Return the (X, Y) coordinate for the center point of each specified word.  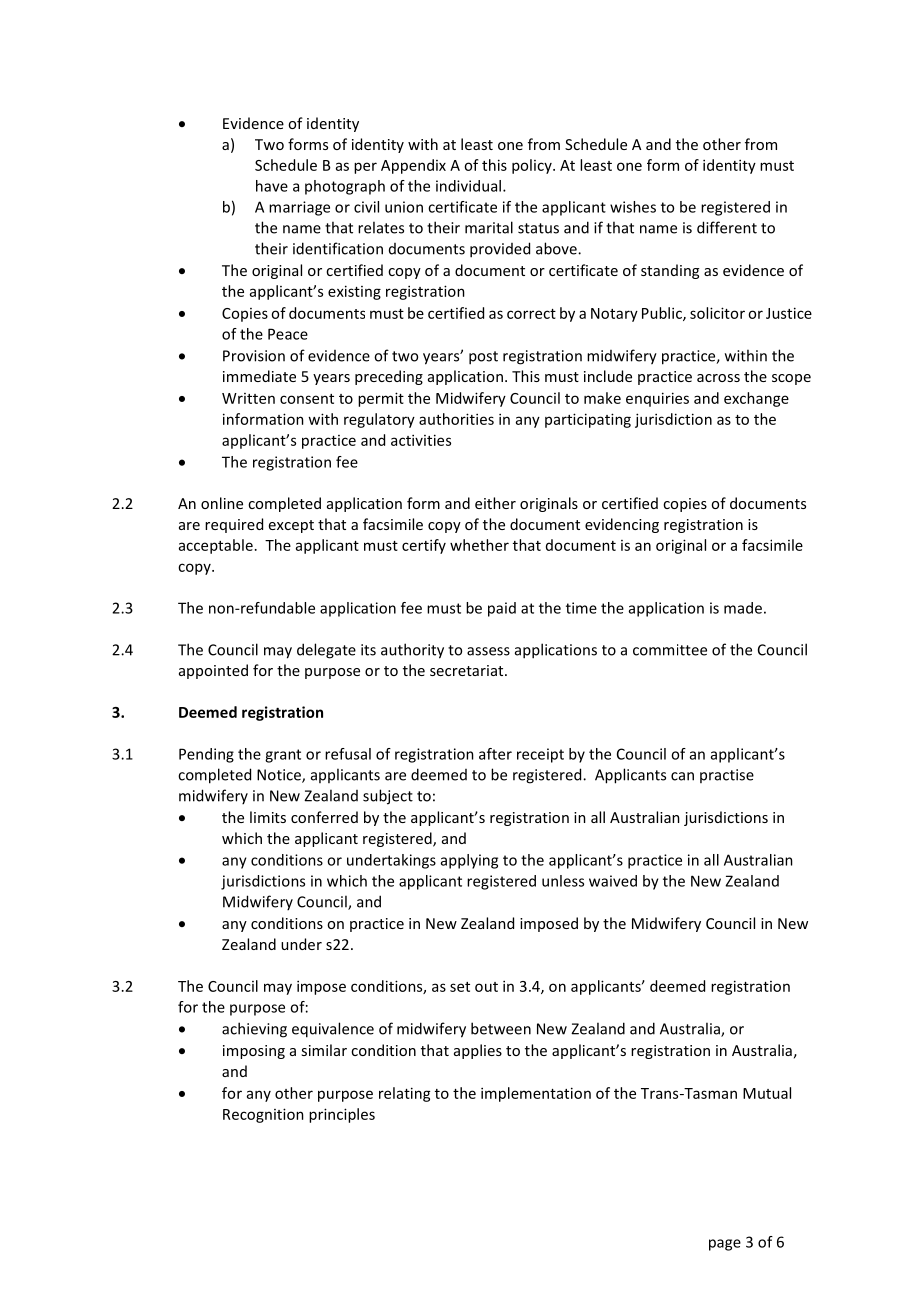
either (495, 503)
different (727, 227)
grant (283, 756)
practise (727, 776)
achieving (254, 1030)
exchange (756, 399)
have (272, 186)
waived (613, 881)
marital (489, 227)
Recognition (263, 1115)
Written (248, 398)
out (486, 987)
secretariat (468, 670)
